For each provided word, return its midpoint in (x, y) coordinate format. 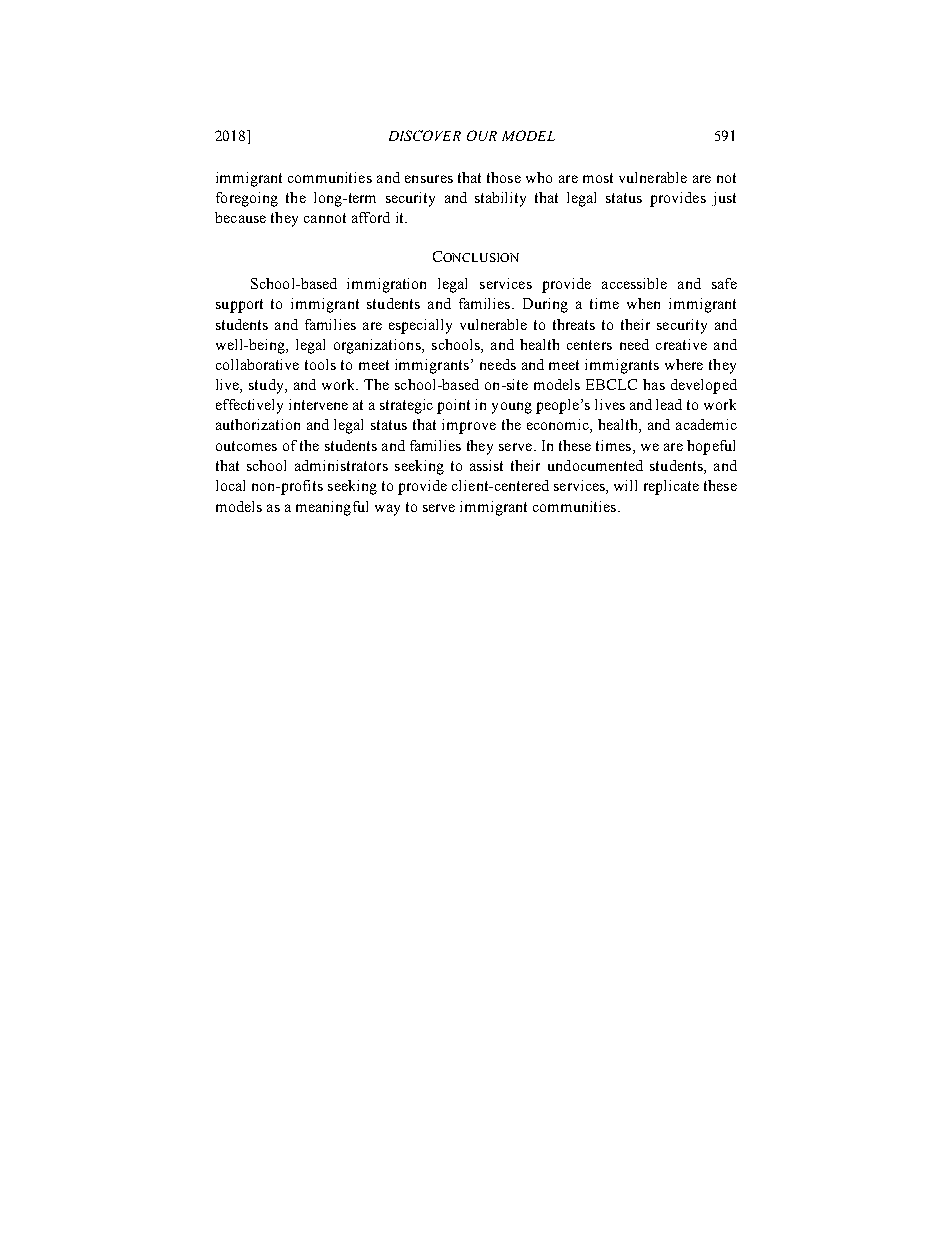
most (598, 178)
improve (469, 426)
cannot (325, 218)
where (684, 364)
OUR (482, 135)
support (239, 306)
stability (500, 199)
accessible (634, 283)
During (545, 305)
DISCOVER (425, 135)
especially (420, 326)
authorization (258, 424)
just (724, 199)
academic (706, 424)
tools (320, 364)
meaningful (332, 508)
